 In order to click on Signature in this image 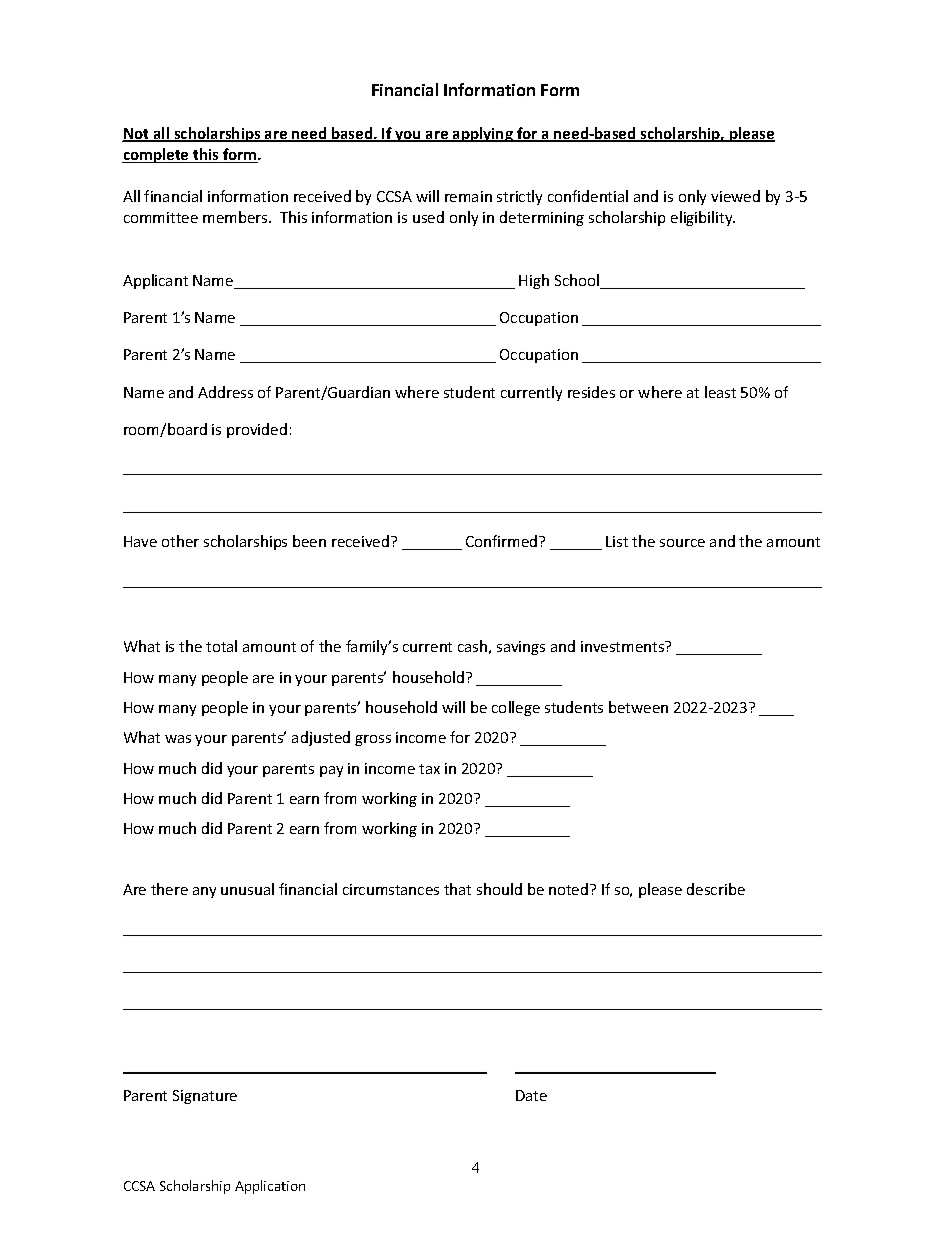, I will do `click(205, 1097)`.
